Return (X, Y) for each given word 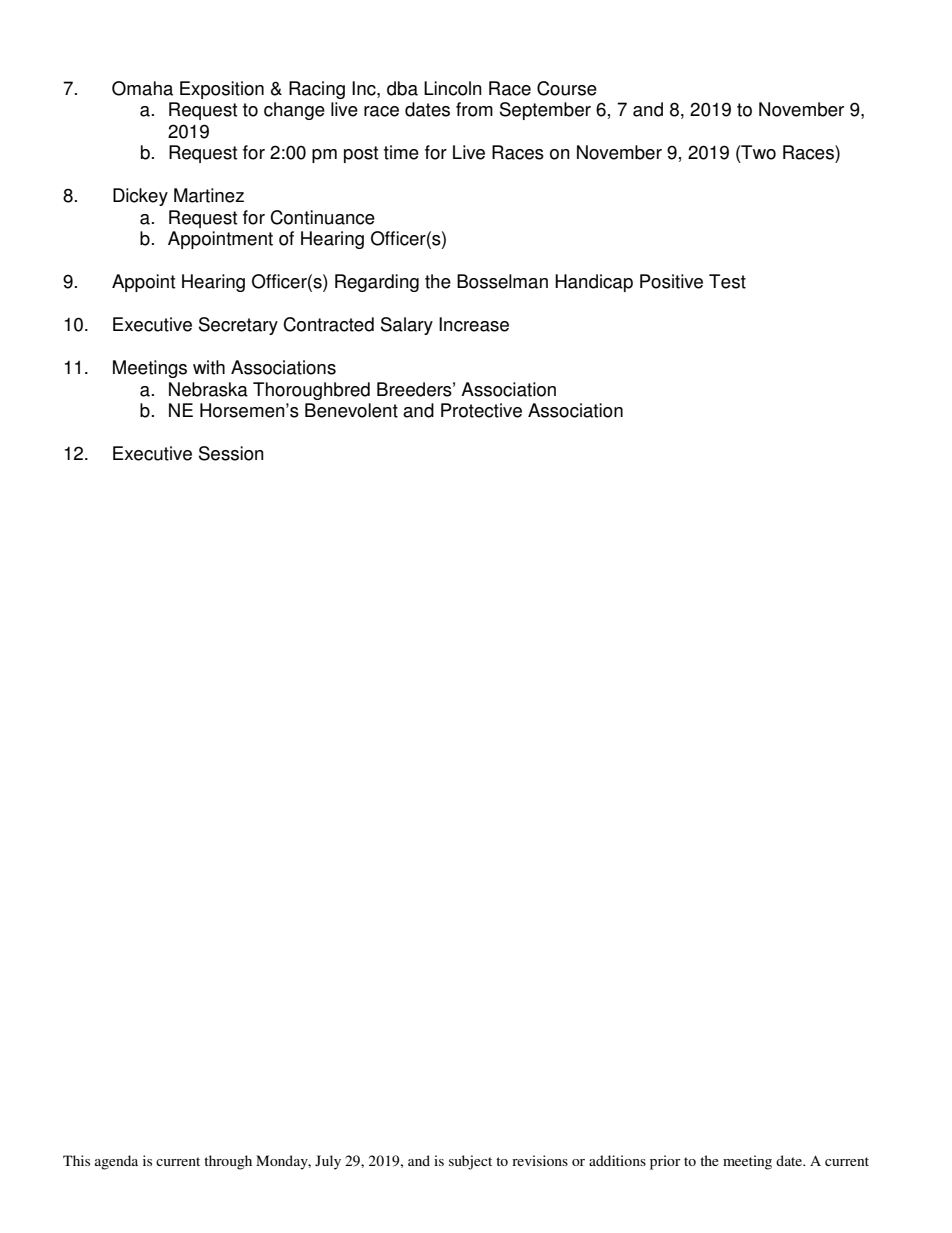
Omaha (142, 88)
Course (567, 88)
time (401, 152)
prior (665, 1162)
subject (470, 1162)
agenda (116, 1162)
